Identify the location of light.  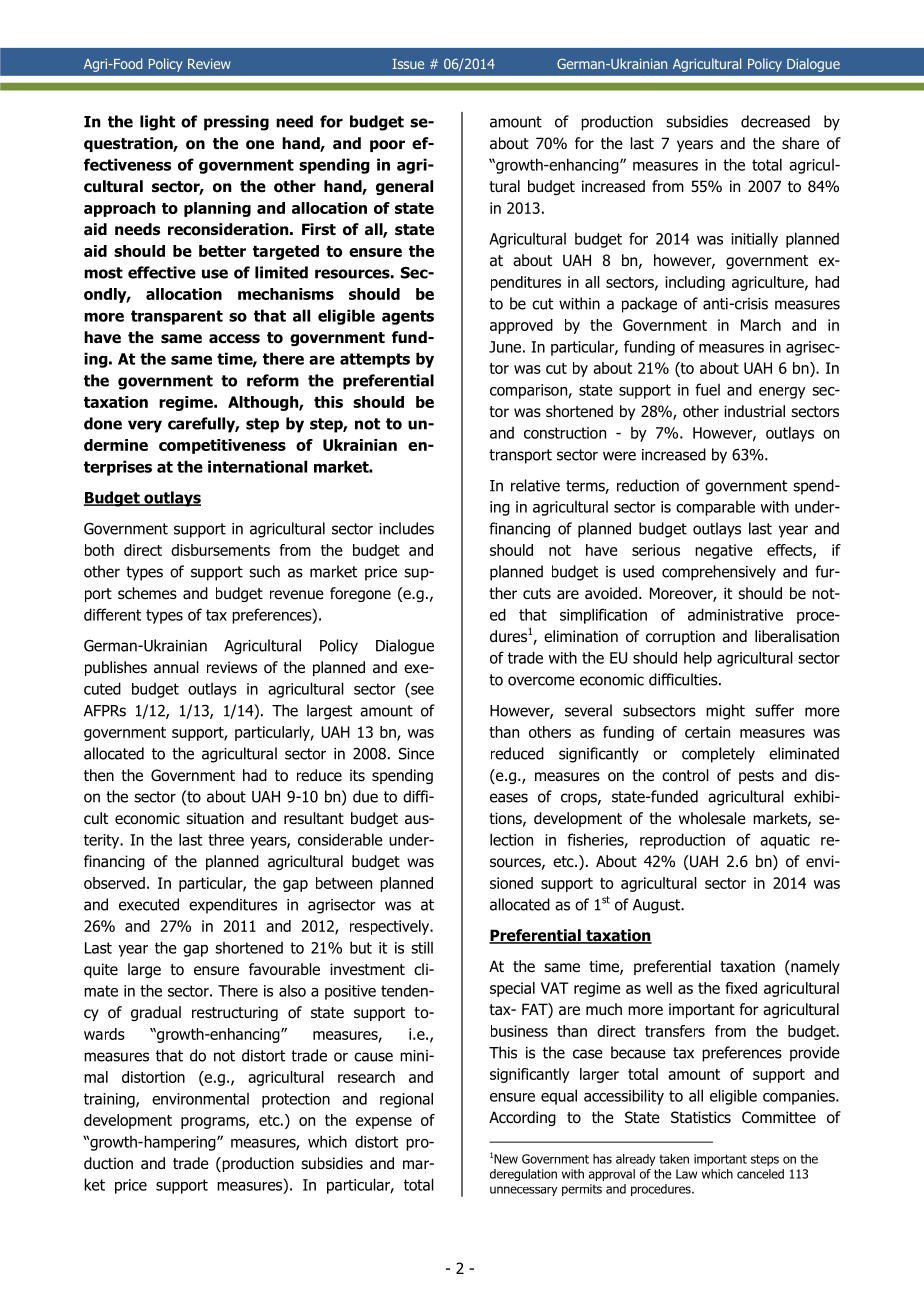
(157, 123).
